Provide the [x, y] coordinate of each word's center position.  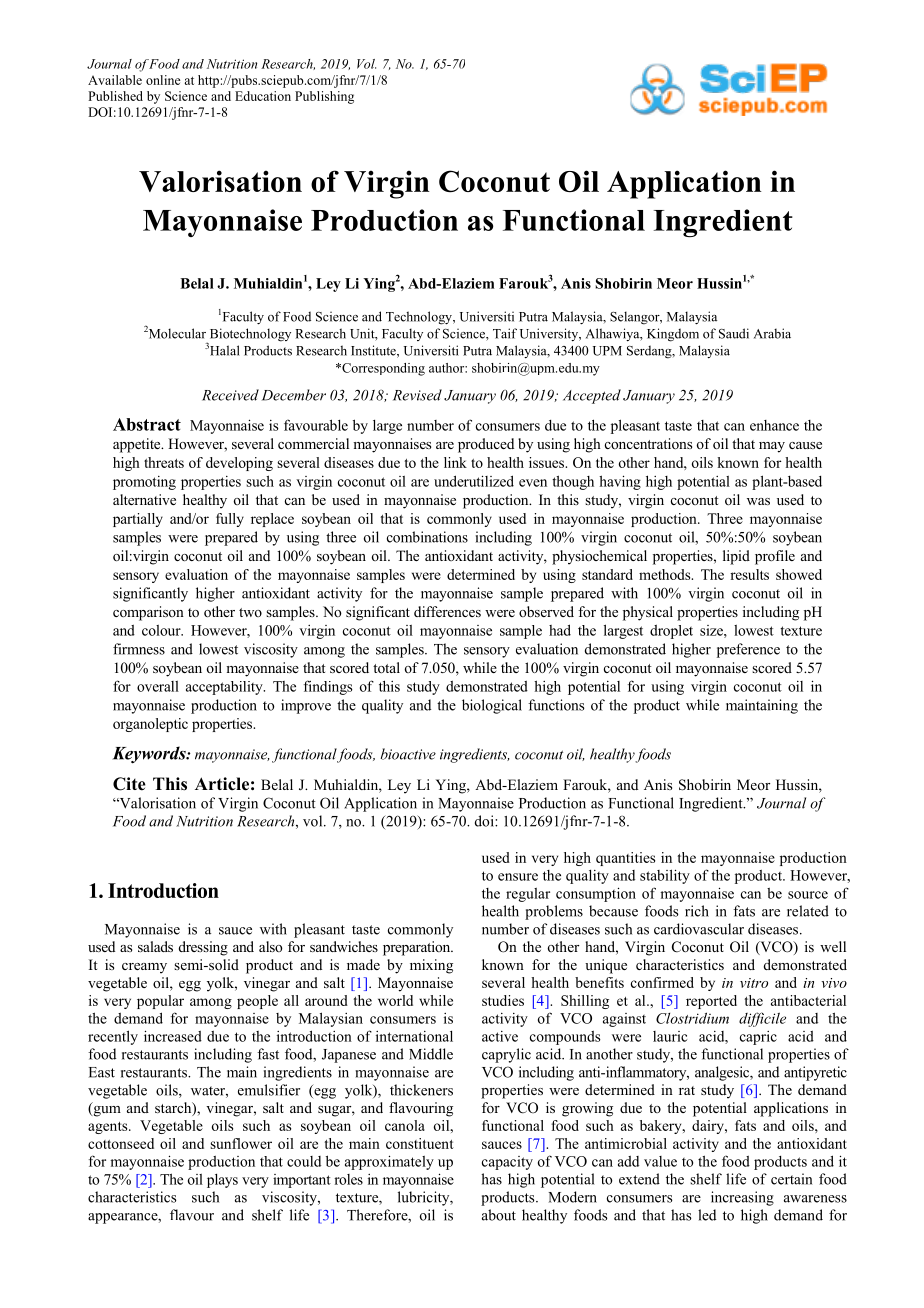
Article [222, 784]
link [455, 462]
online [163, 80]
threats [164, 462]
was [758, 501]
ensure [518, 877]
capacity [507, 1163]
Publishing [324, 97]
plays [222, 1181]
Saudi [734, 333]
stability [665, 876]
